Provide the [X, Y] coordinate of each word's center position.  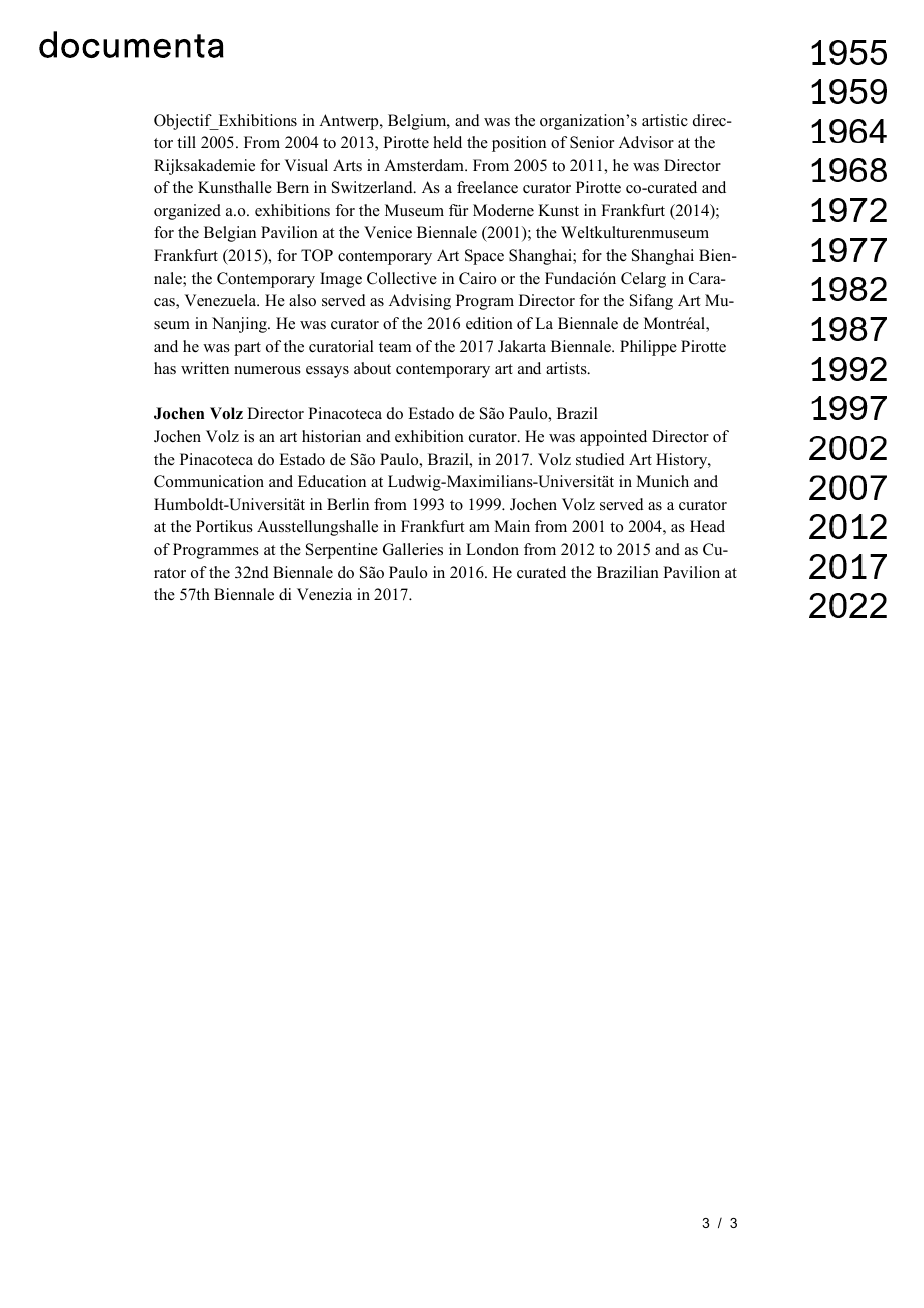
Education [332, 481]
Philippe [648, 348]
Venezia [324, 594]
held [447, 142]
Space [484, 257]
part [247, 349]
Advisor [646, 142]
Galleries [413, 549]
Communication [209, 481]
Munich [662, 481]
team [395, 347]
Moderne [503, 210]
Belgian [230, 234]
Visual [306, 165]
